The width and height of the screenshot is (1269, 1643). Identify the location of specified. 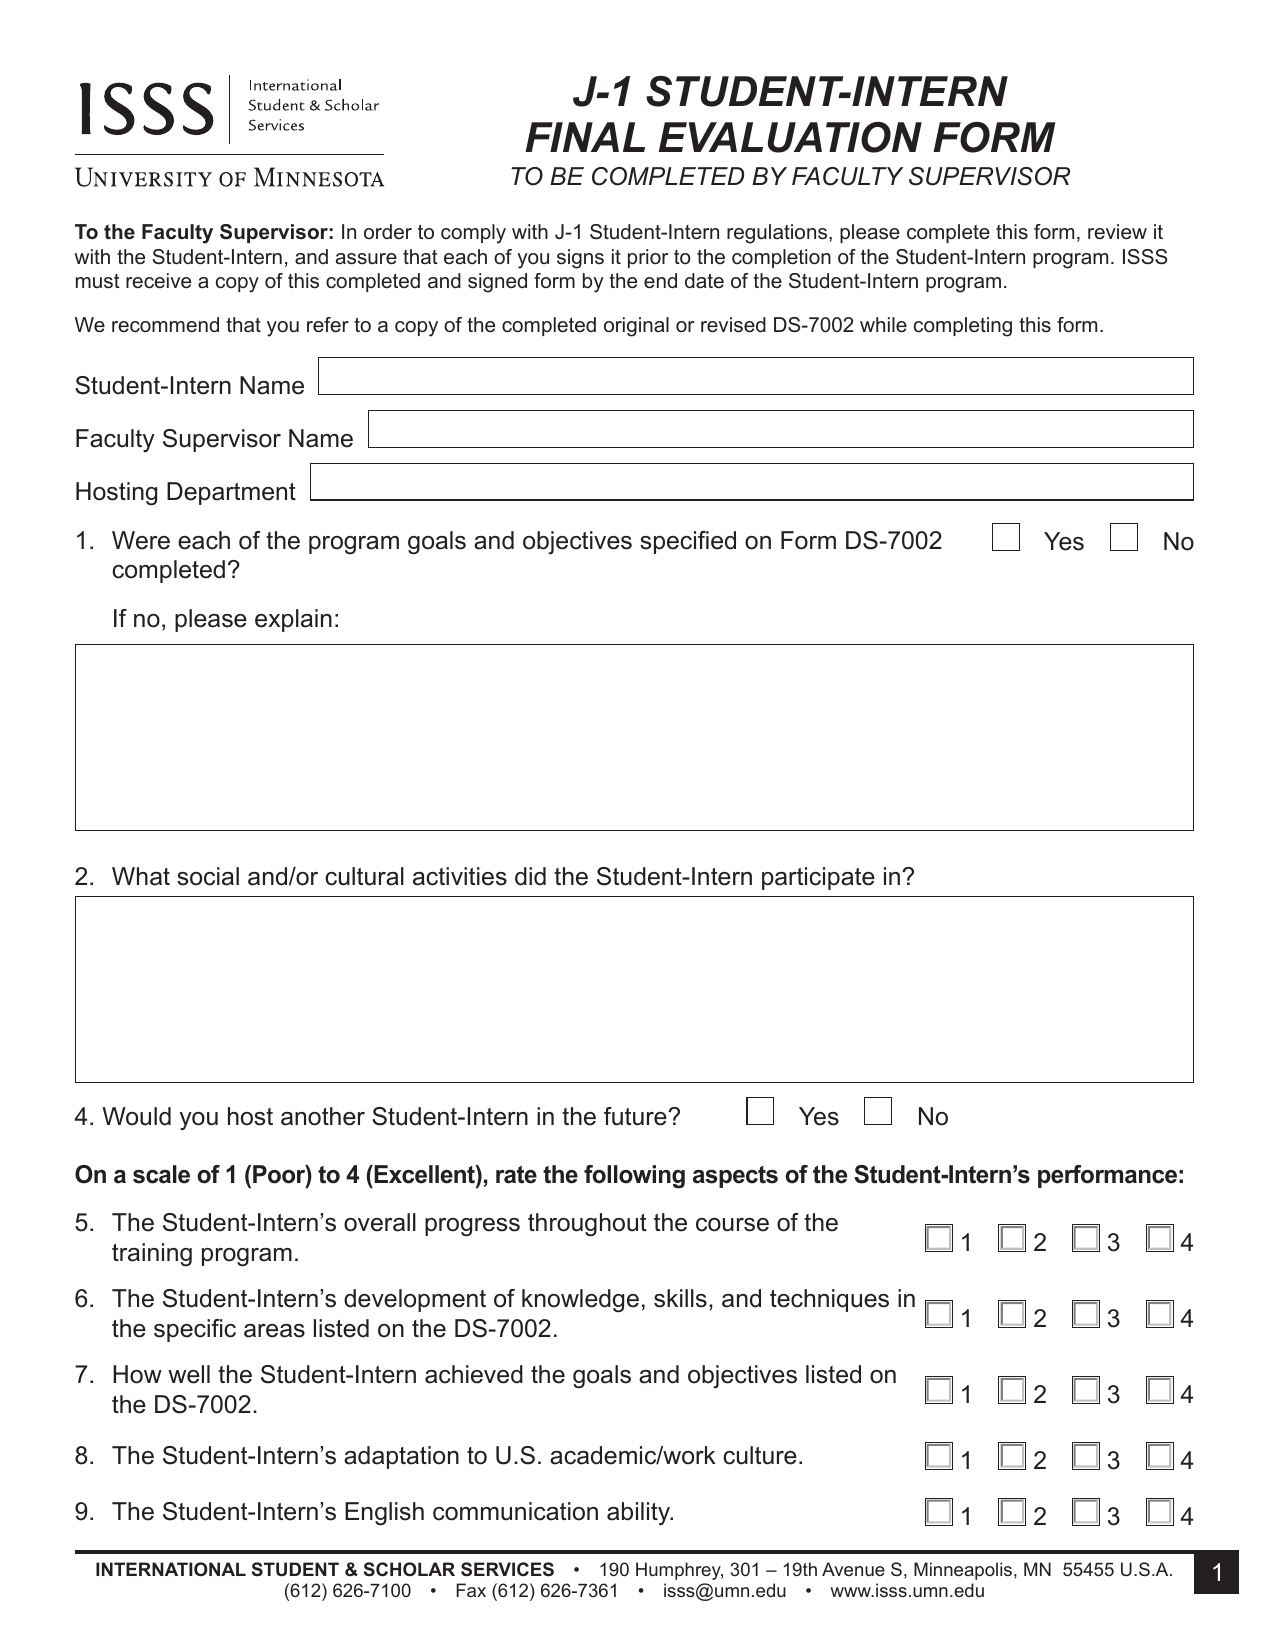
(688, 542).
